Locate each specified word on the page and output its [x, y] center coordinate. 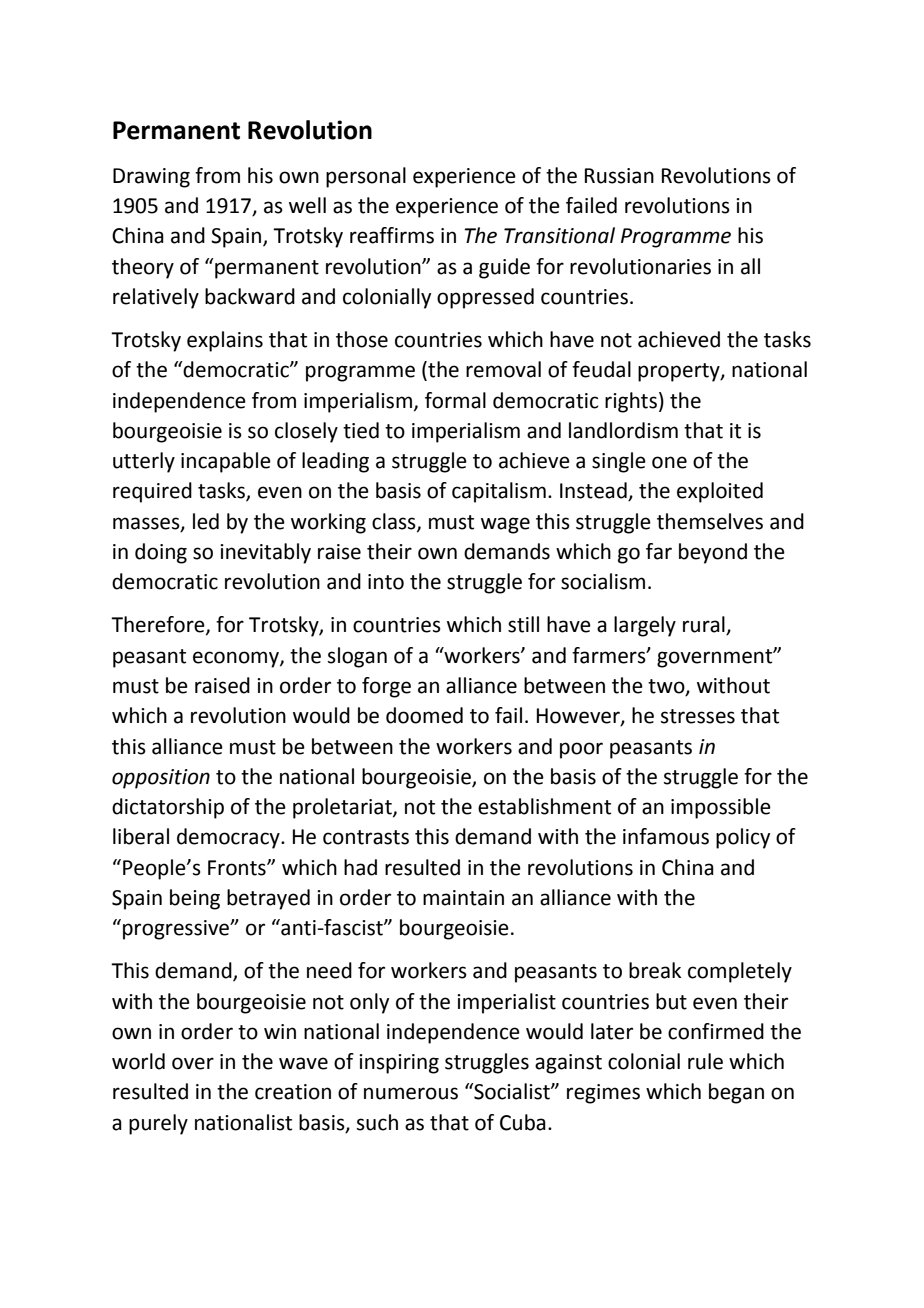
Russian [619, 176]
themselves [710, 521]
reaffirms [392, 235]
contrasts [366, 837]
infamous [666, 836]
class [395, 522]
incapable [226, 462]
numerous [411, 1093]
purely [158, 1124]
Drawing [151, 178]
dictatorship [168, 808]
